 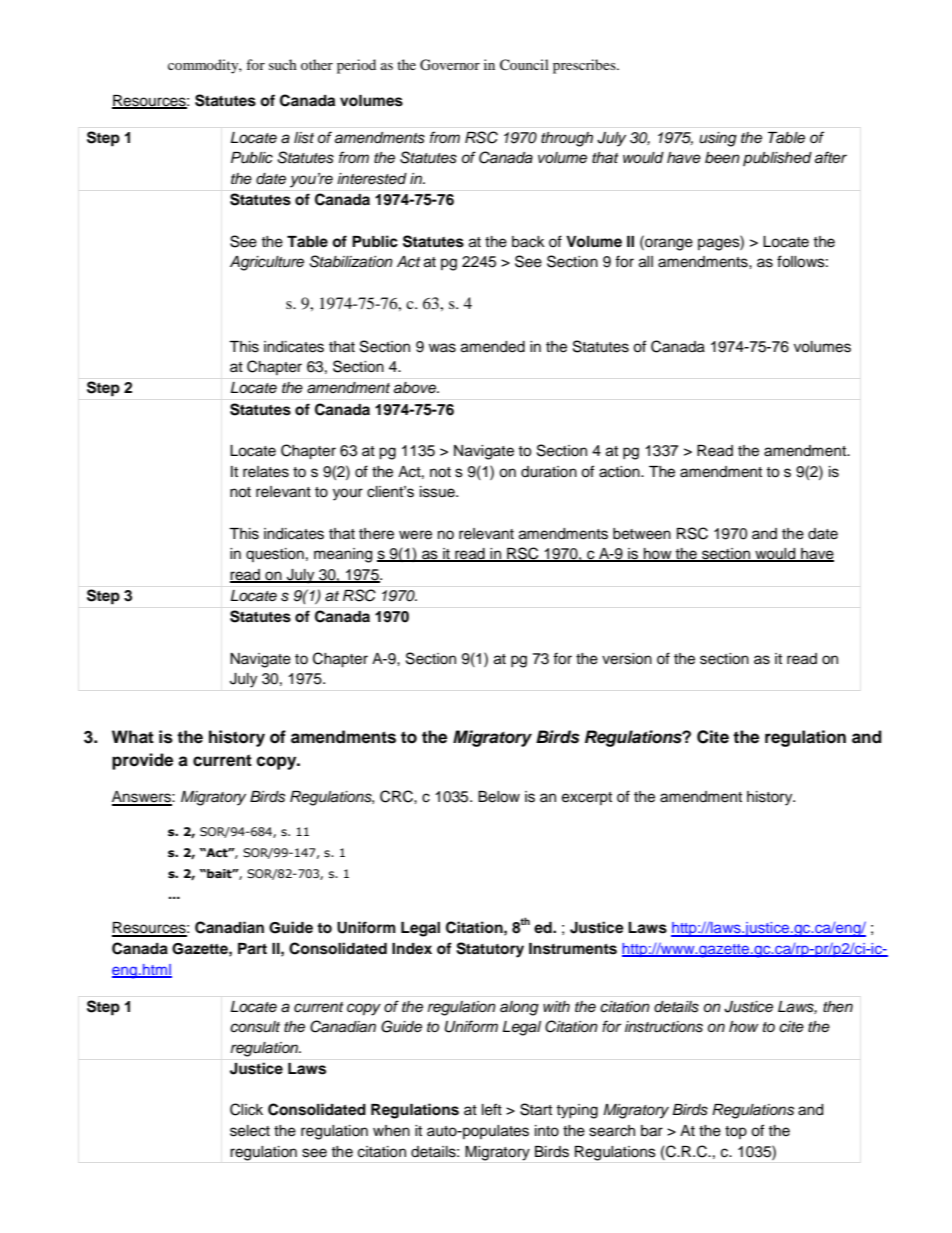 I want to click on top, so click(x=736, y=1132).
